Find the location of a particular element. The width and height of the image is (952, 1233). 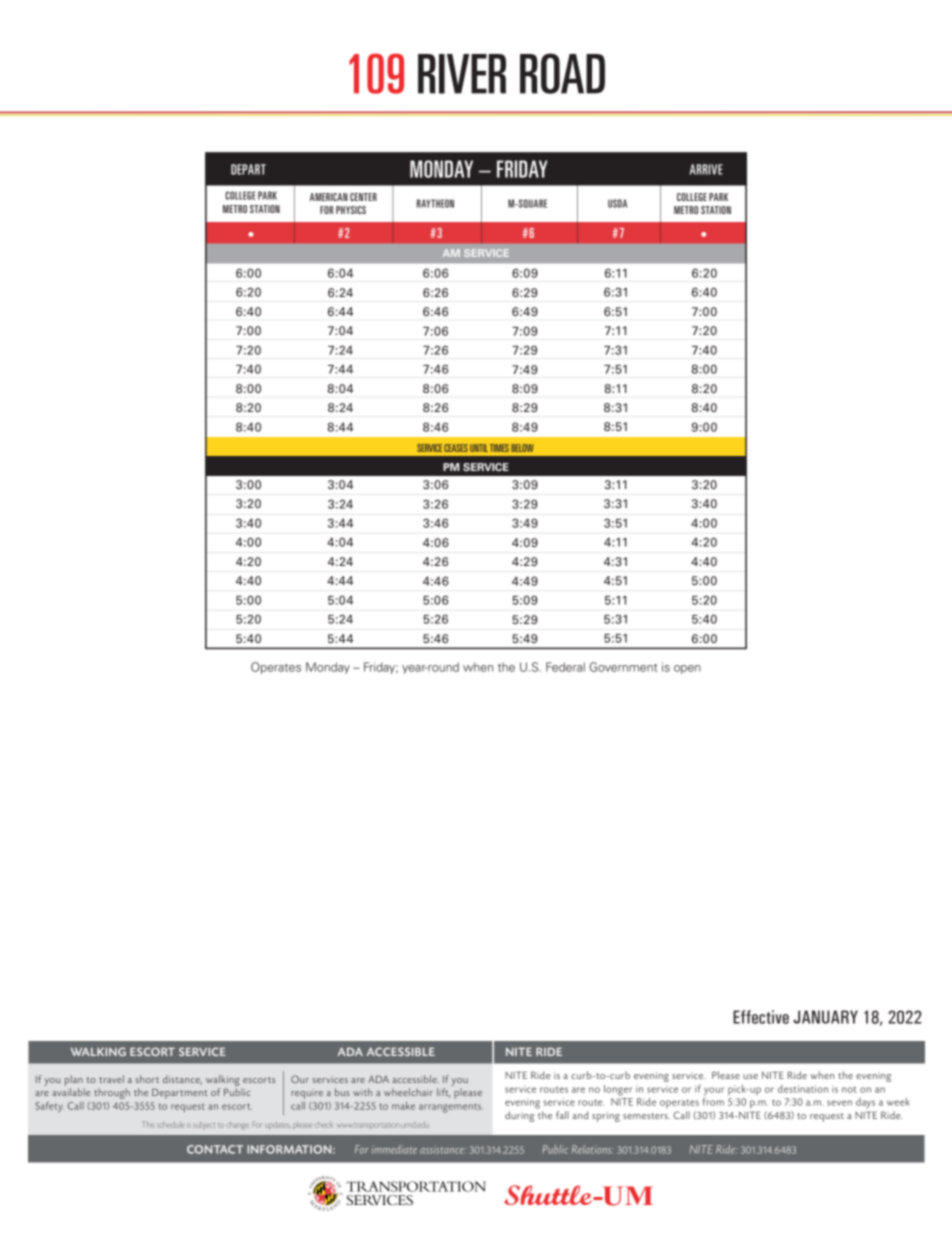

wheelchair is located at coordinates (408, 1092).
